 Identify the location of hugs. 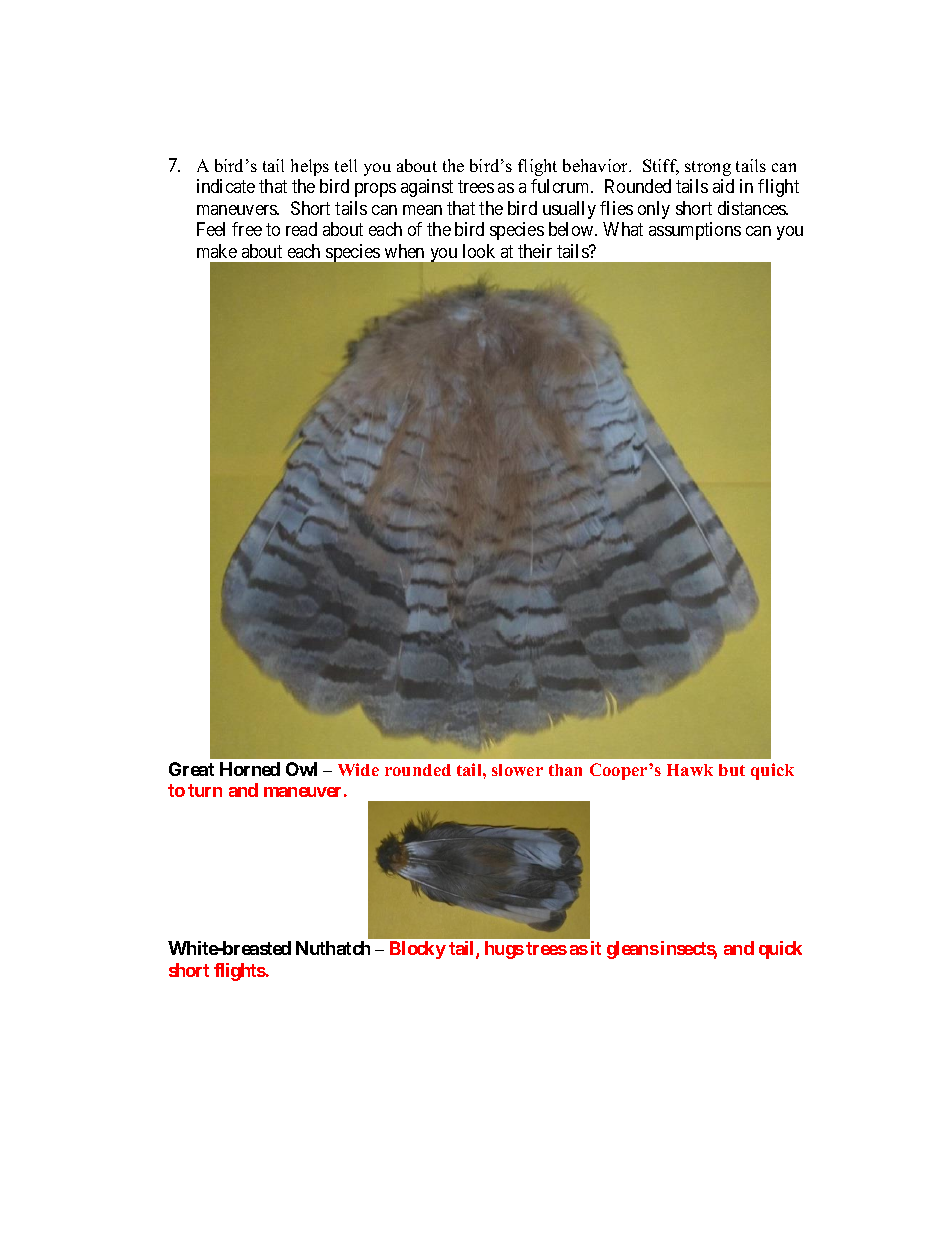
(504, 950).
